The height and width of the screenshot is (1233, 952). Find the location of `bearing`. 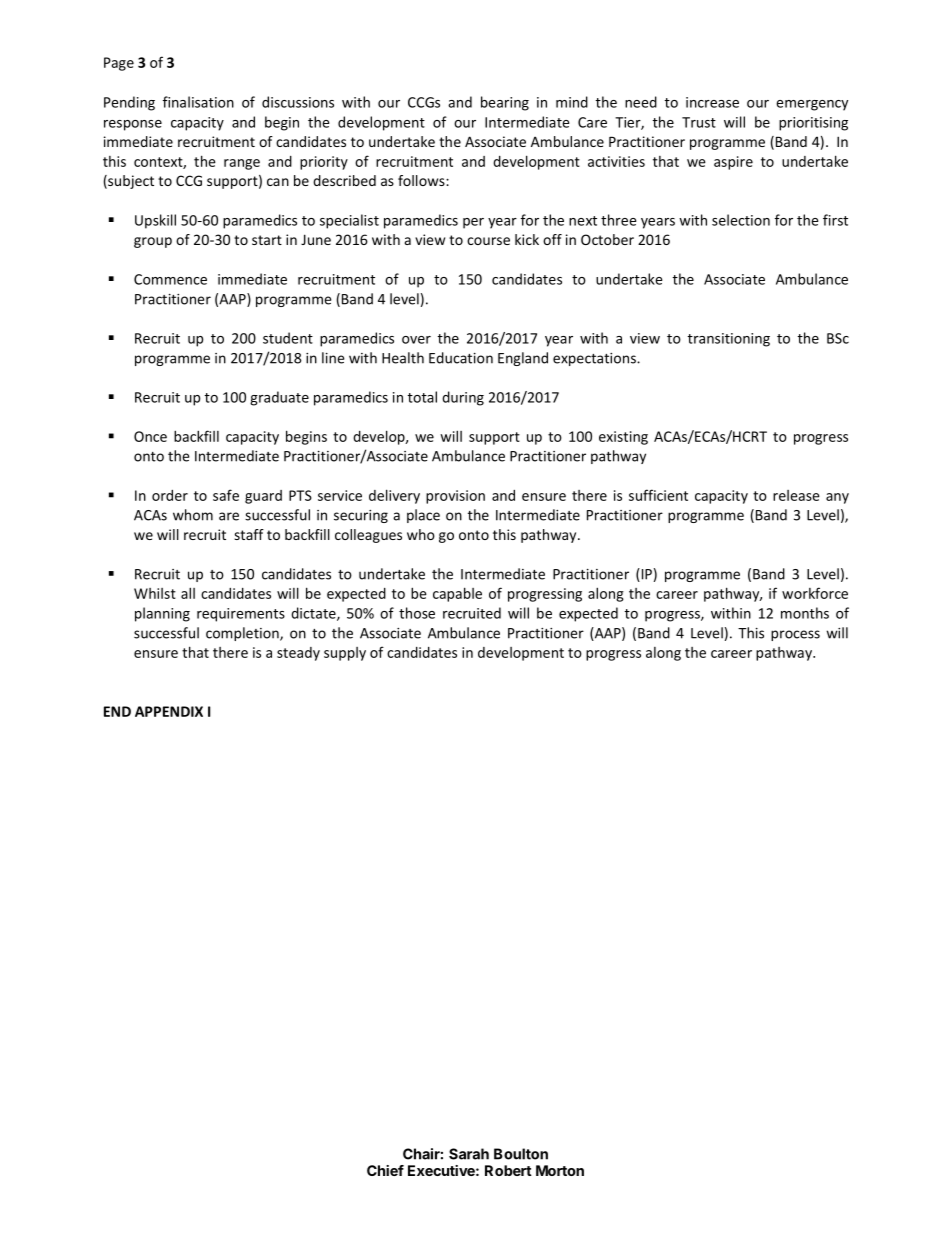

bearing is located at coordinates (505, 103).
